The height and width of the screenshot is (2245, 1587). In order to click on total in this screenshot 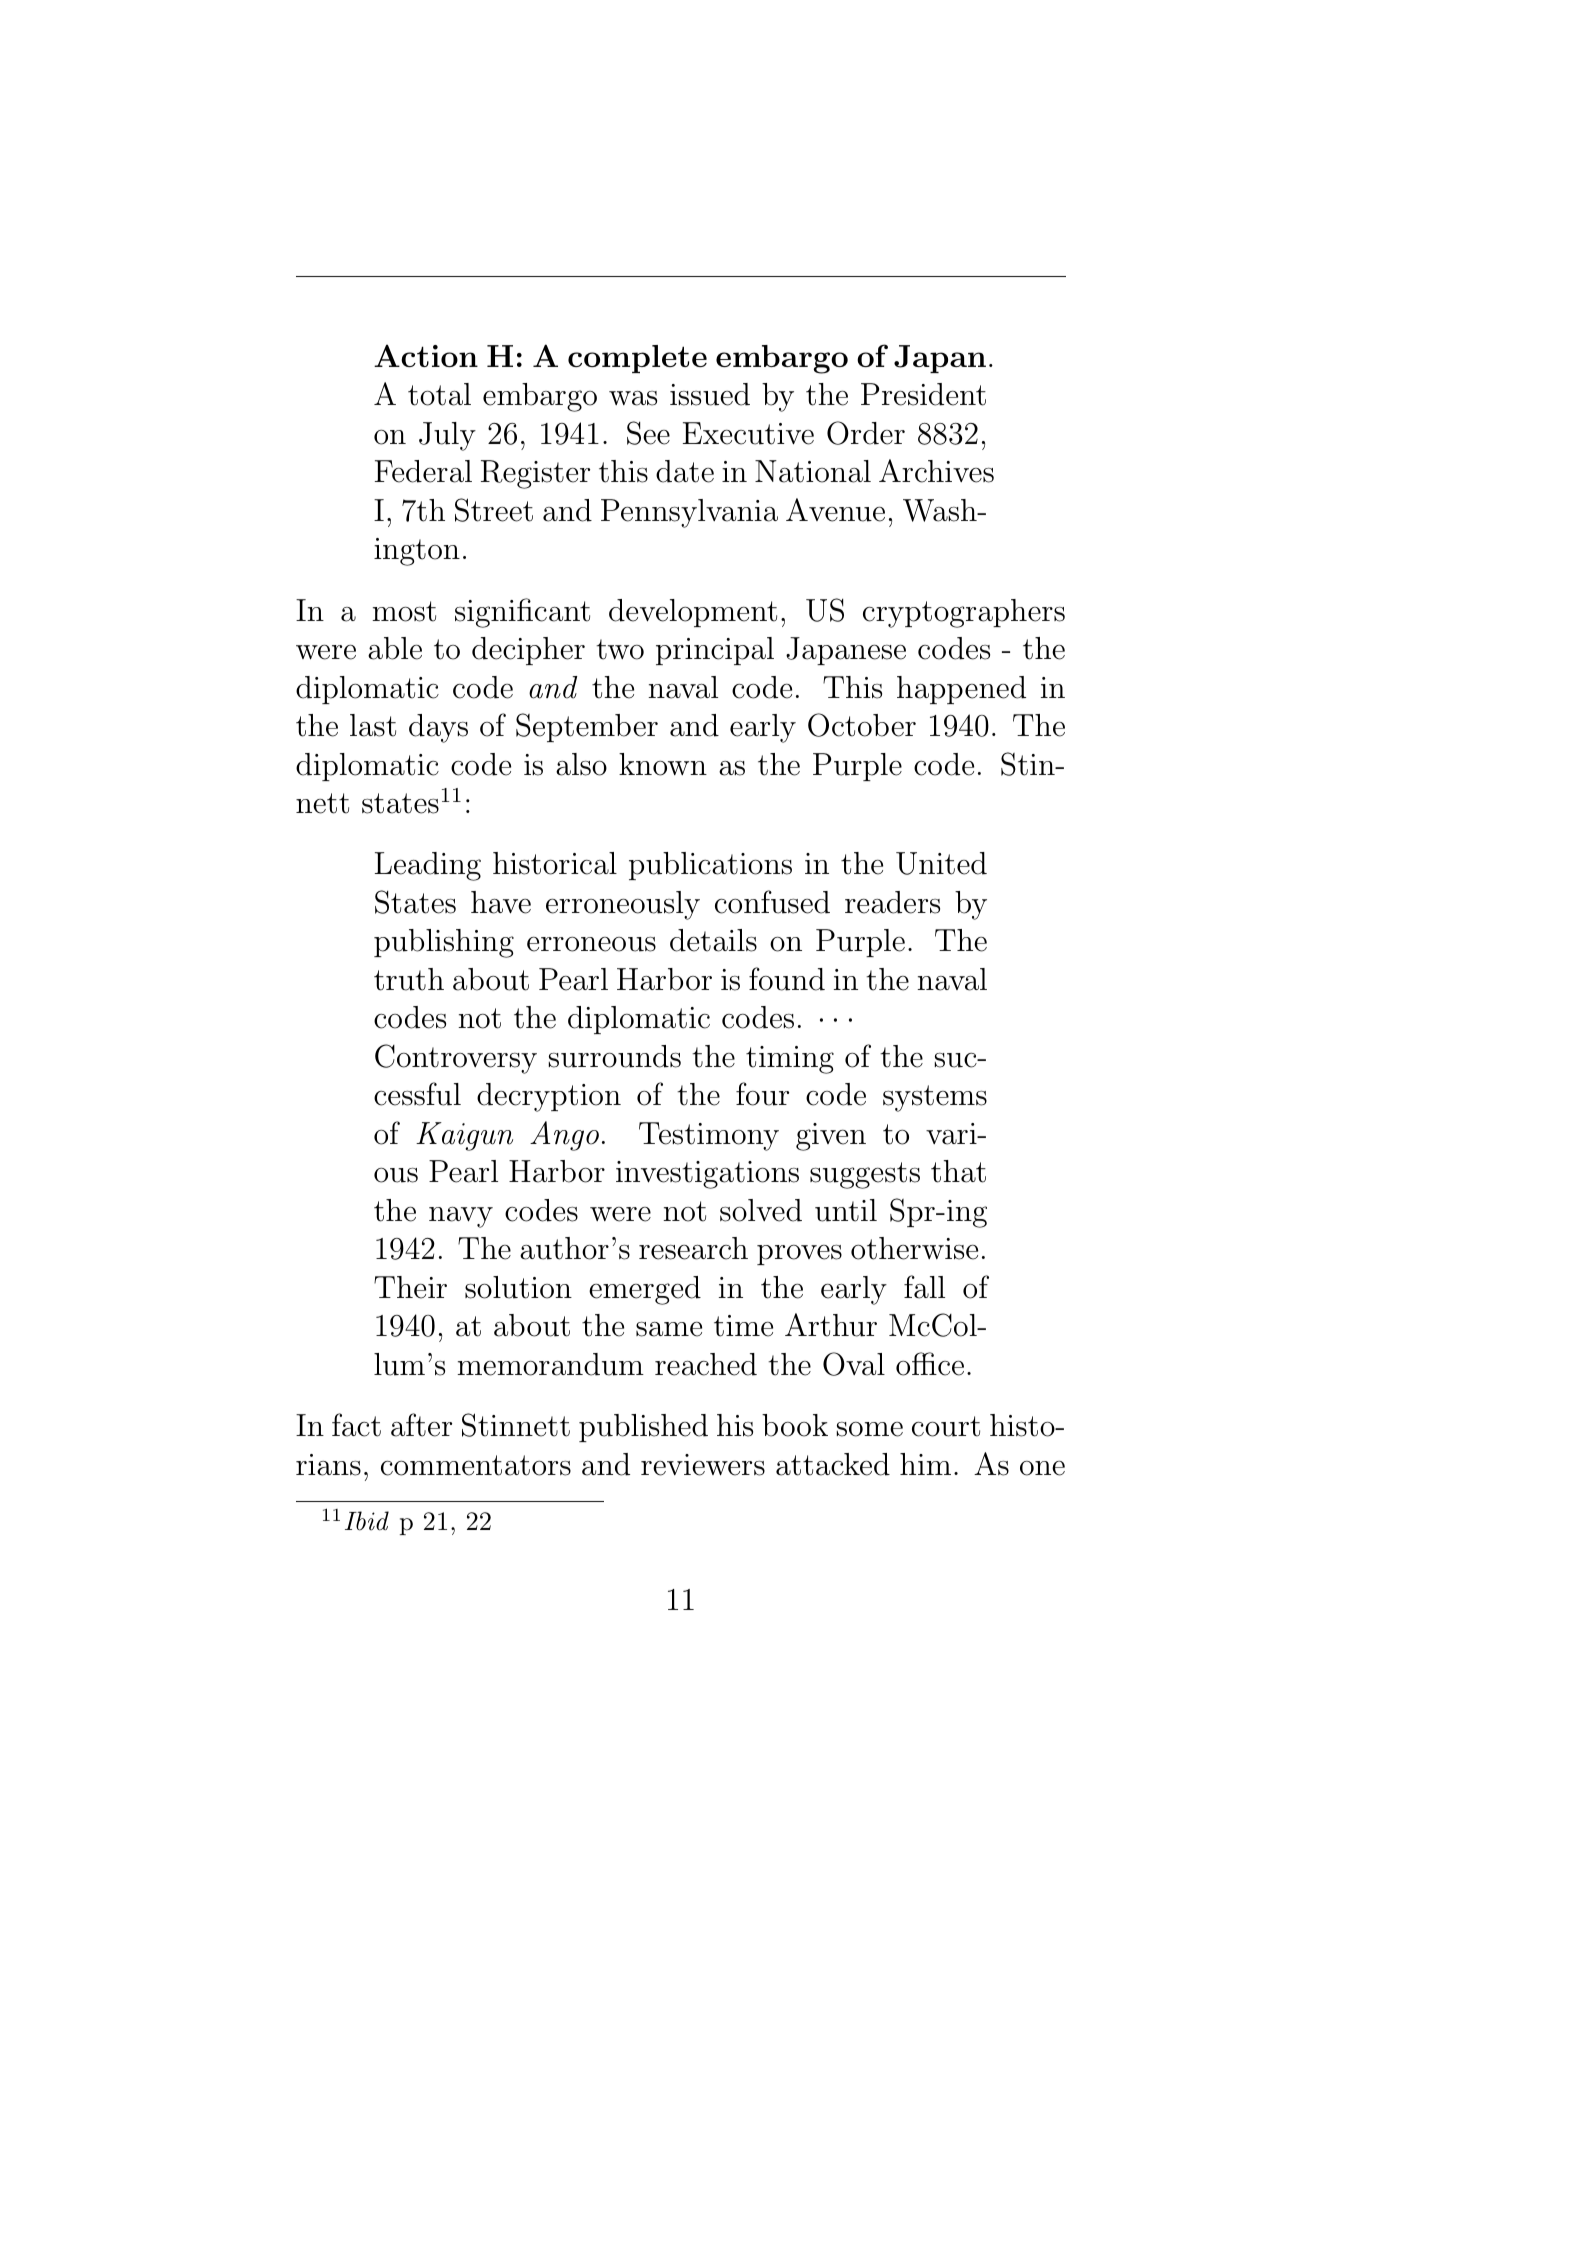, I will do `click(439, 394)`.
